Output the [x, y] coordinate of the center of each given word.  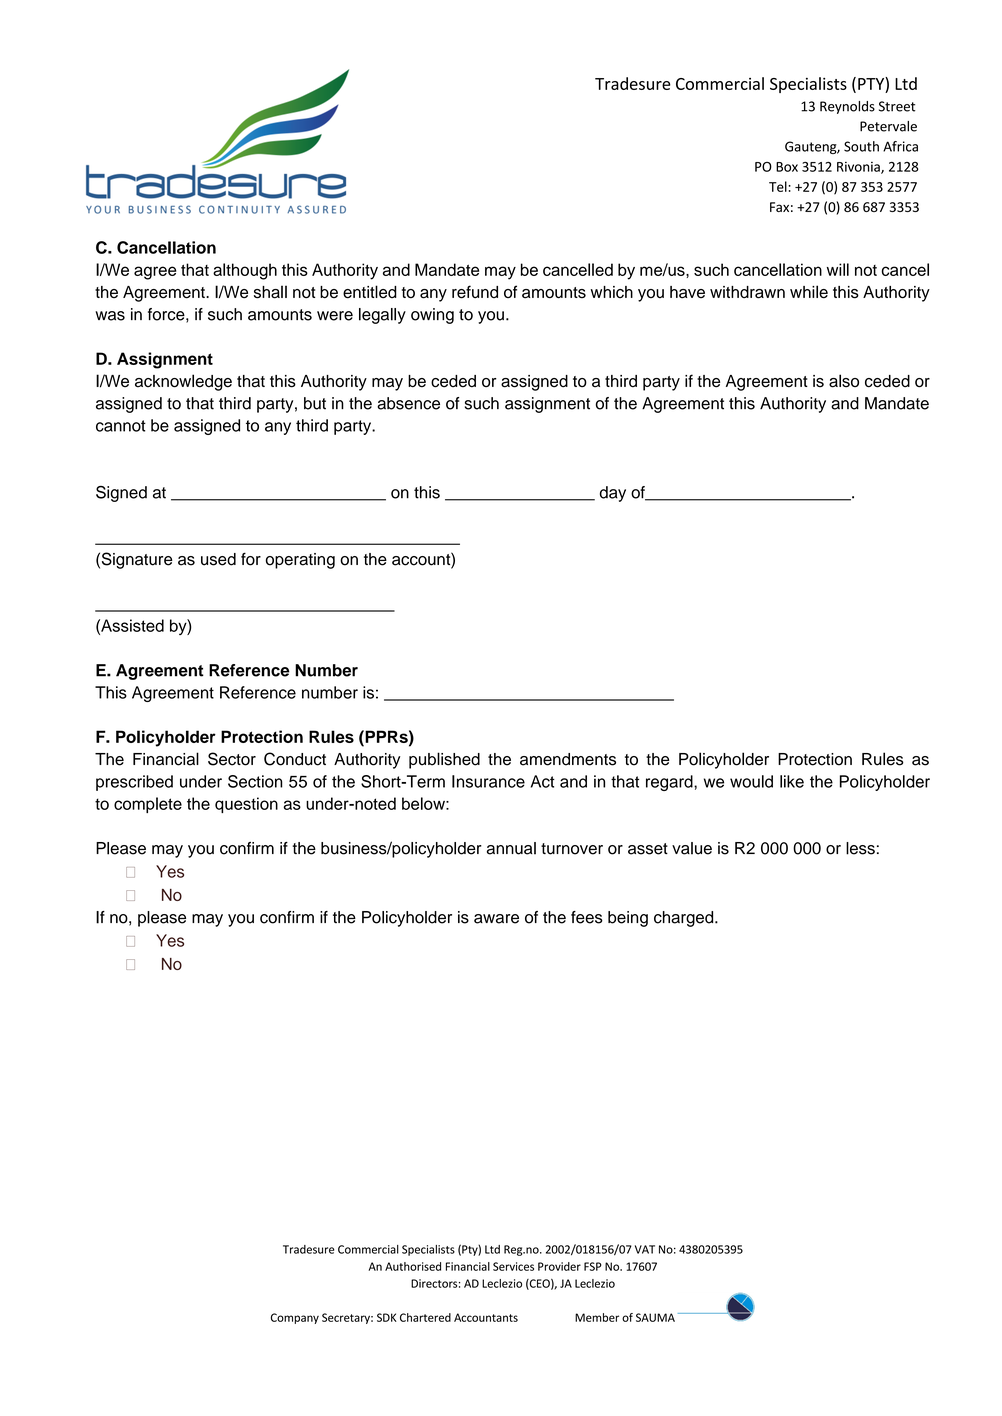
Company [295, 1318]
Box [787, 167]
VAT [645, 1249]
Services [513, 1266]
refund [475, 292]
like [792, 781]
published [444, 760]
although [245, 271]
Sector [232, 759]
